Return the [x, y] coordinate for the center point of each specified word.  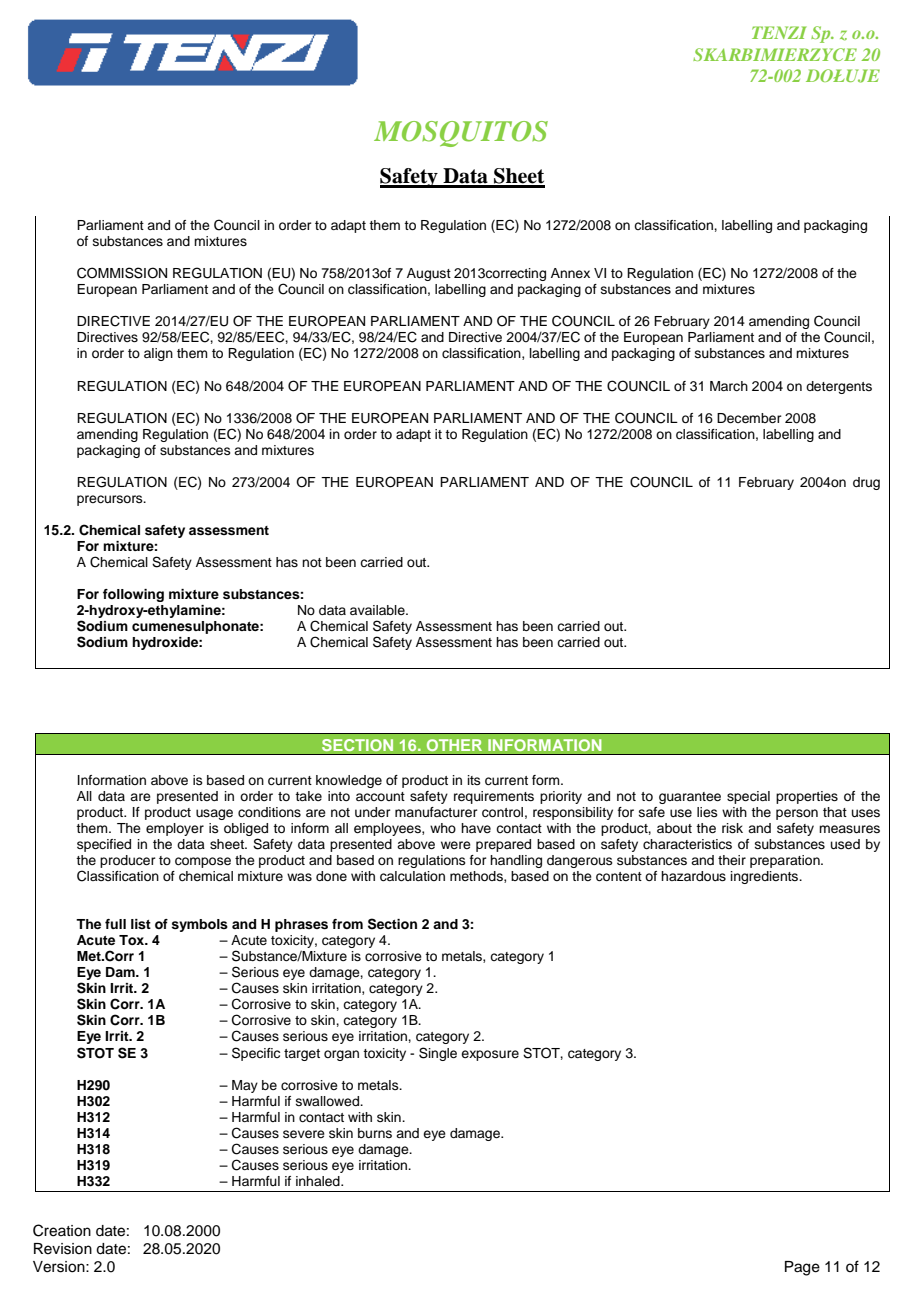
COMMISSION [122, 273]
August [429, 274]
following [133, 595]
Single [438, 1054]
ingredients [766, 877]
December [749, 418]
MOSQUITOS [461, 134]
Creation [62, 1230]
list [141, 924]
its [474, 780]
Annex [570, 273]
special [748, 797]
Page [802, 1268]
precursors [111, 500]
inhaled [319, 1181]
